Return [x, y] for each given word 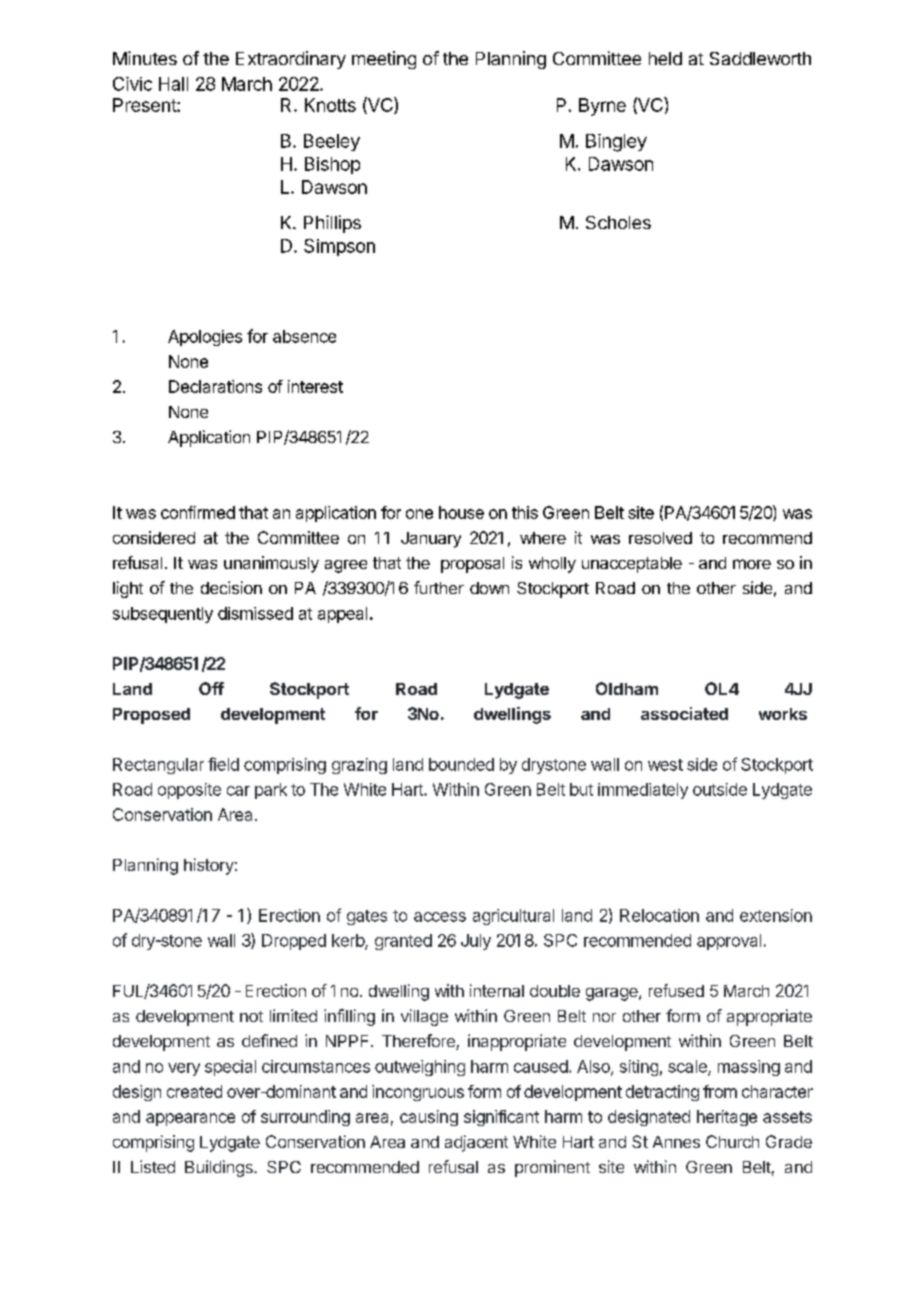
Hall [173, 84]
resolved [660, 538]
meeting [384, 60]
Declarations [215, 386]
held [665, 58]
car [238, 791]
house [461, 512]
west [665, 765]
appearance [190, 1119]
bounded [461, 764]
